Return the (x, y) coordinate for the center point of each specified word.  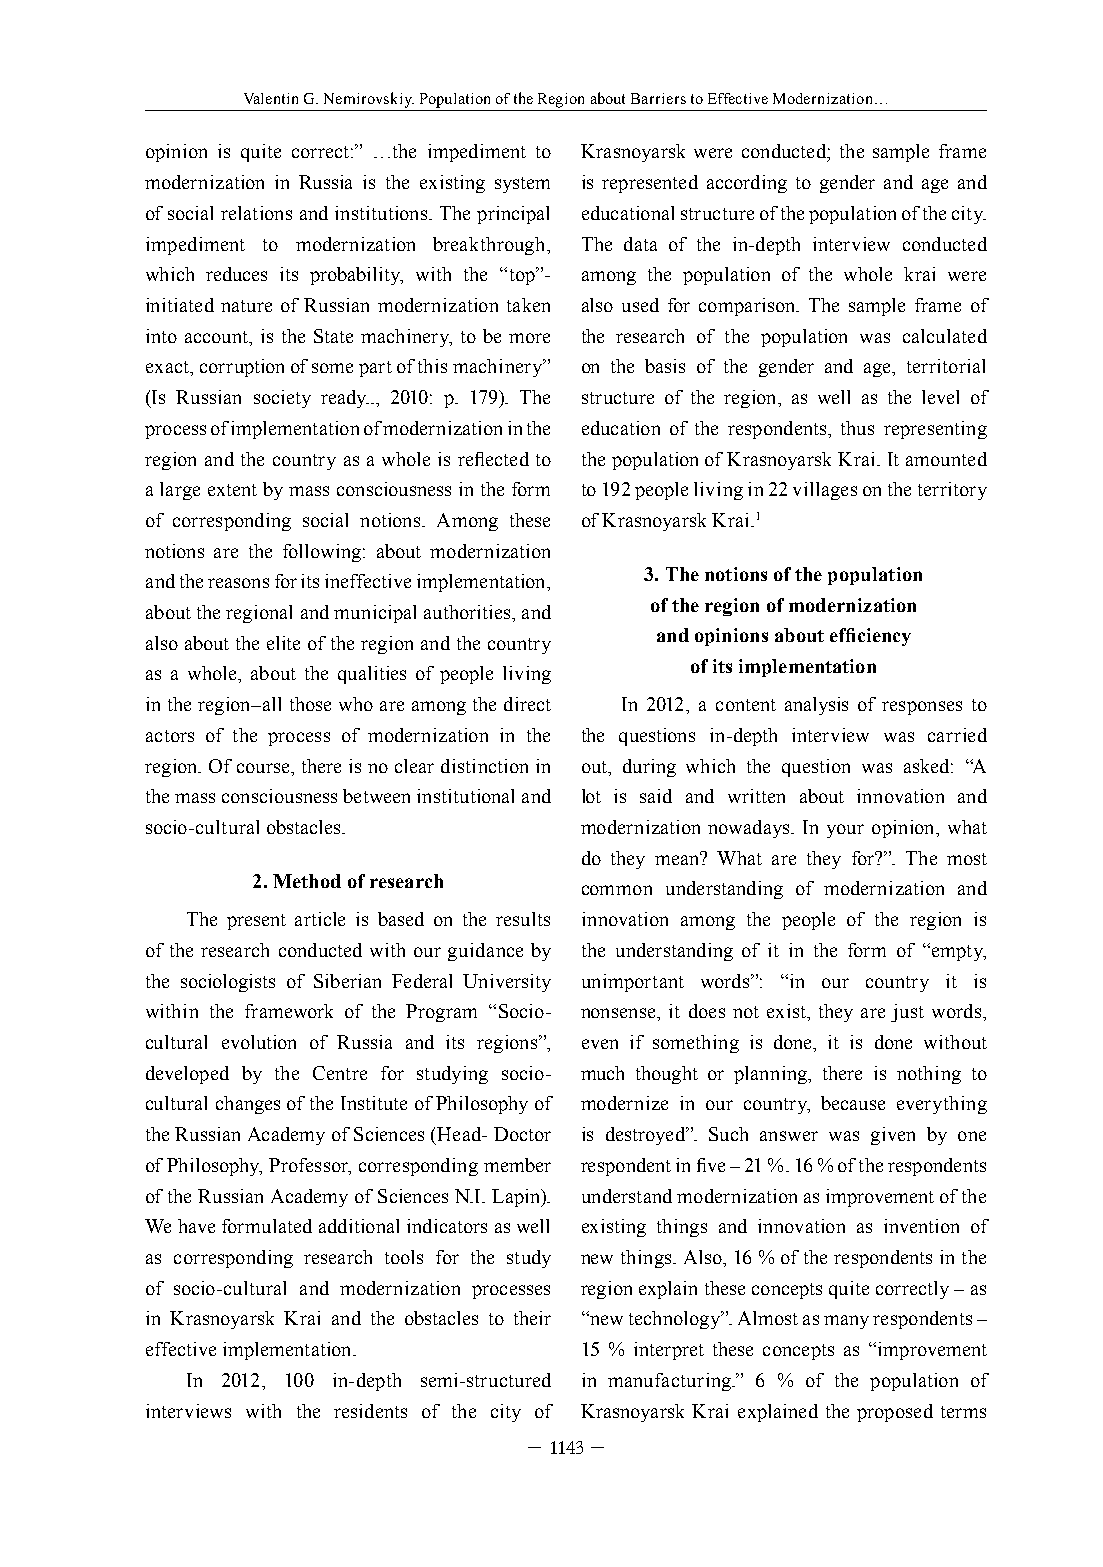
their (532, 1318)
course (265, 768)
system (522, 185)
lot (591, 796)
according (747, 184)
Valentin (271, 98)
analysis (816, 706)
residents (370, 1411)
